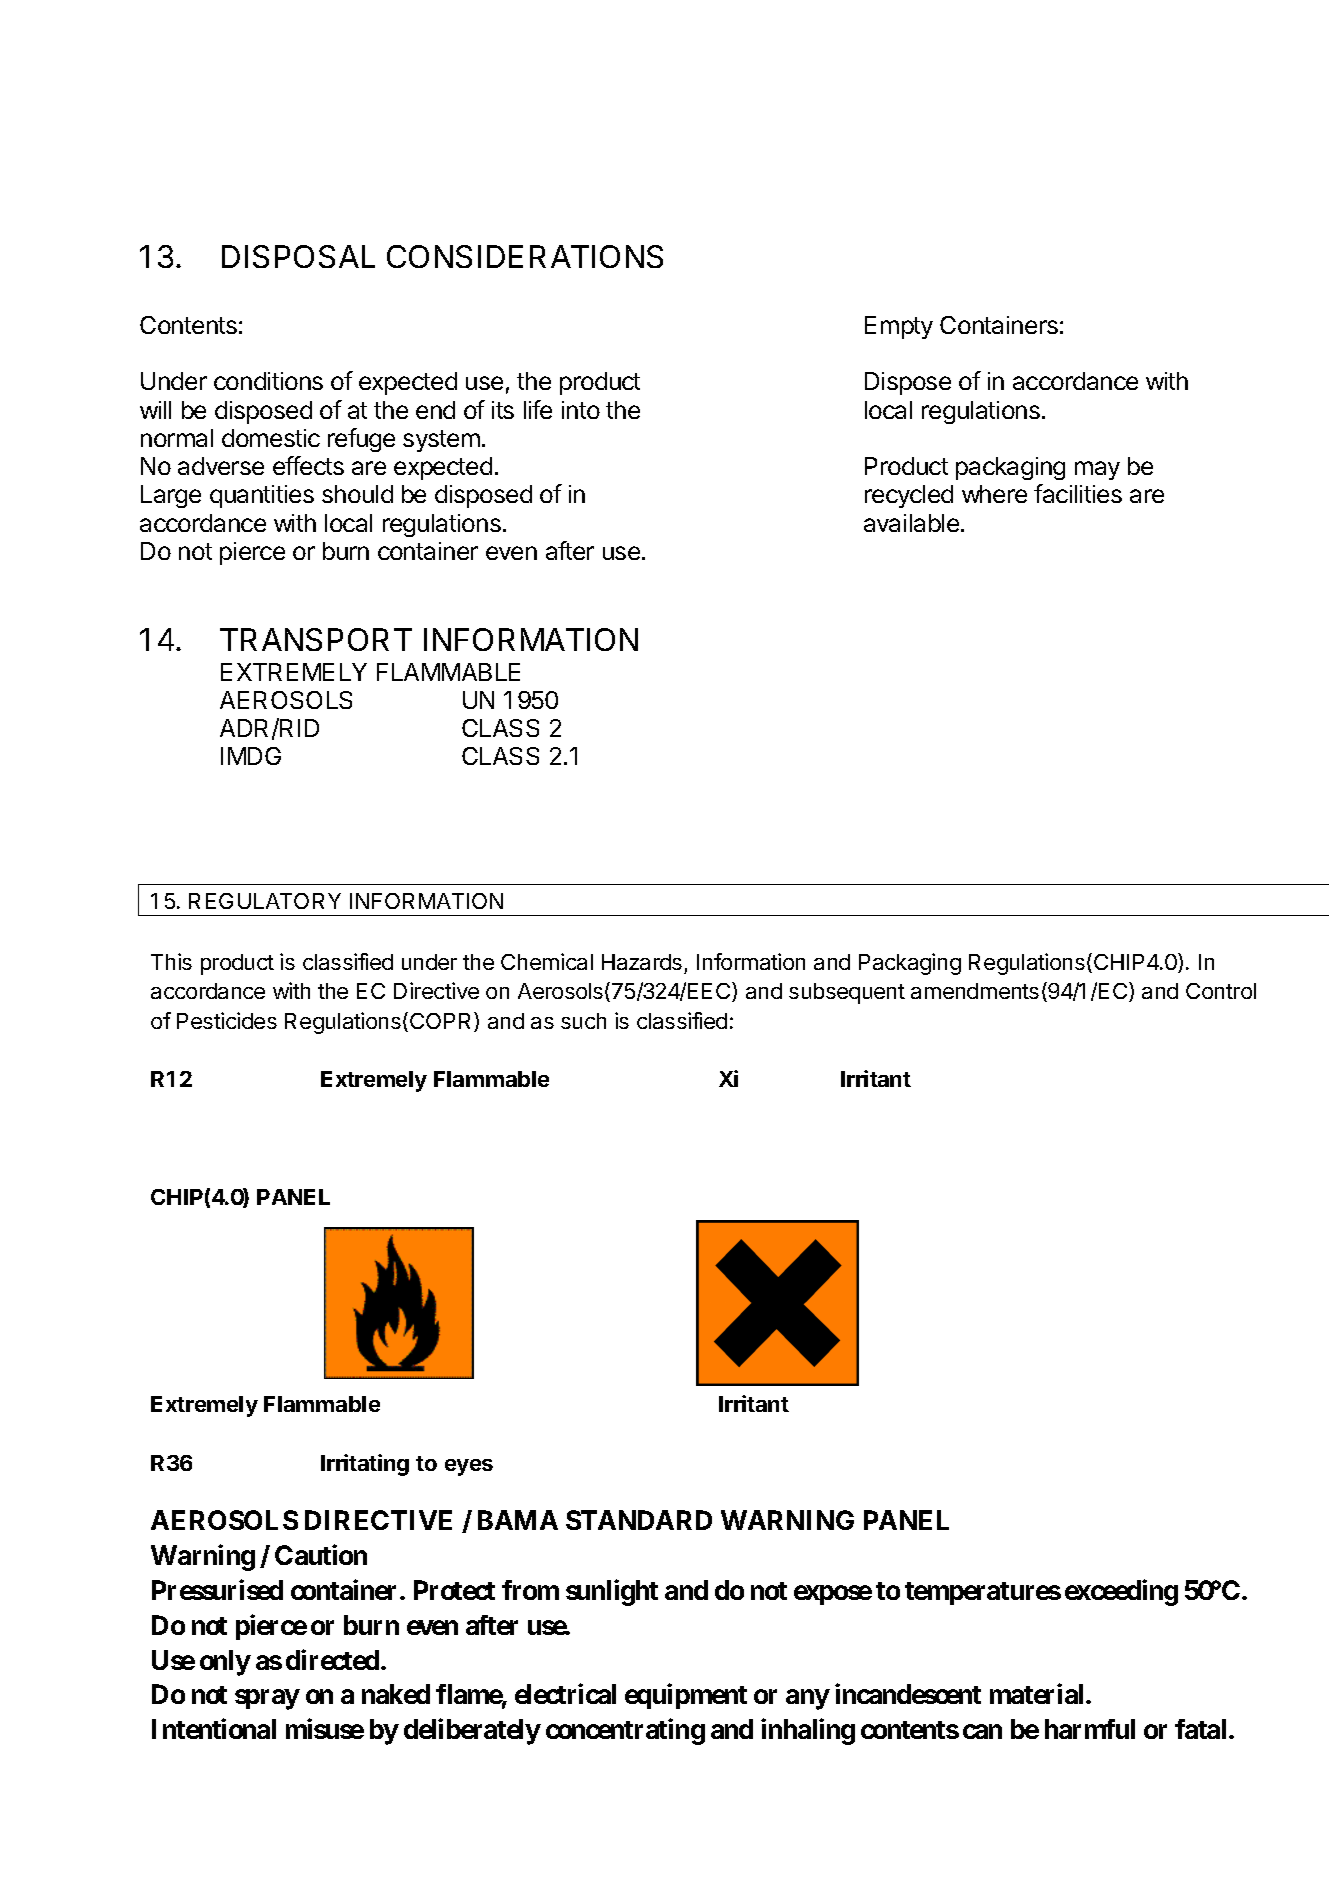 The image size is (1329, 1881). I want to click on spray, so click(267, 1700).
